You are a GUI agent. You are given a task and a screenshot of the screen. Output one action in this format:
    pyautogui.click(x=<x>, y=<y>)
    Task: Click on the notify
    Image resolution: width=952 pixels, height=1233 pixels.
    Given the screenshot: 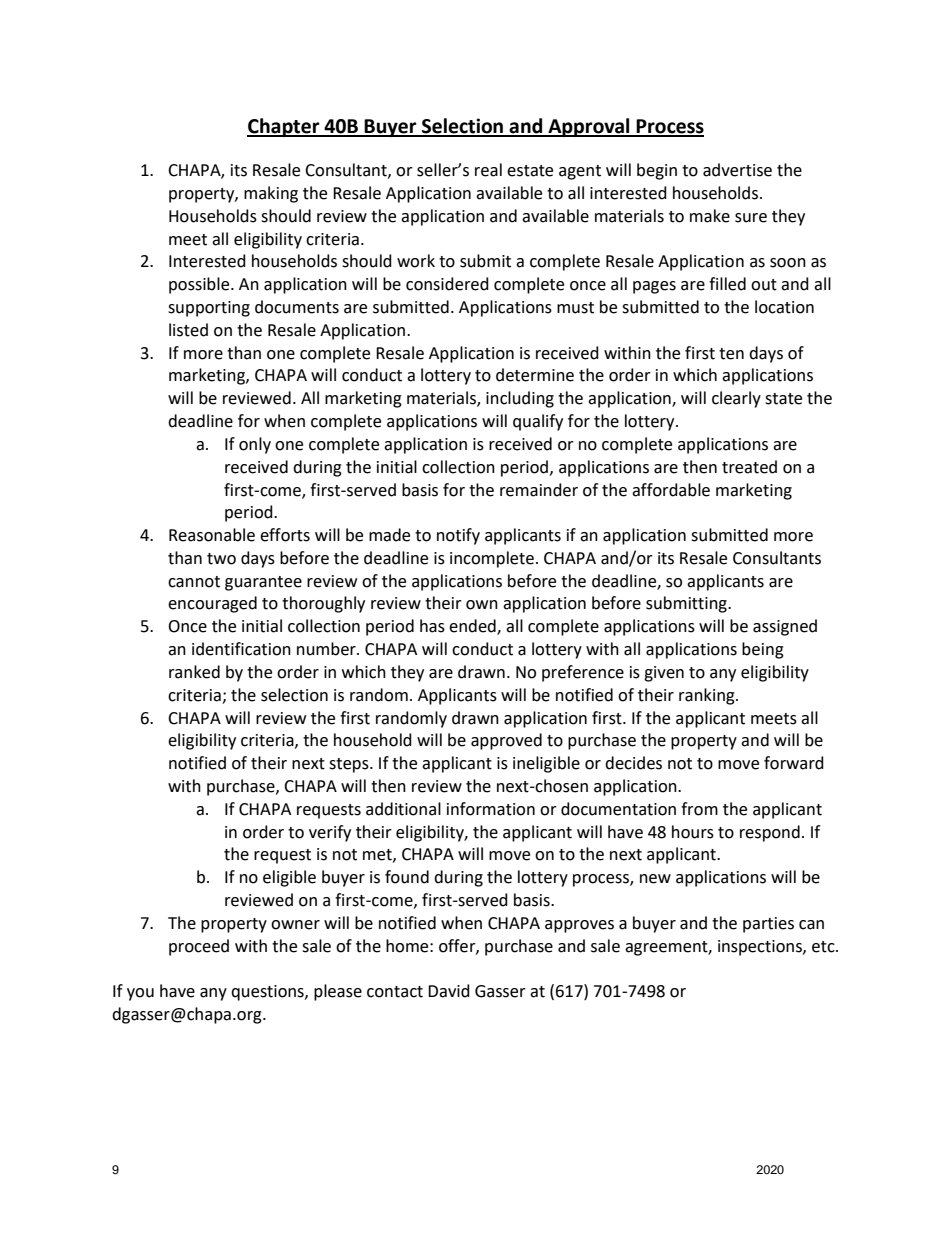 What is the action you would take?
    pyautogui.click(x=458, y=536)
